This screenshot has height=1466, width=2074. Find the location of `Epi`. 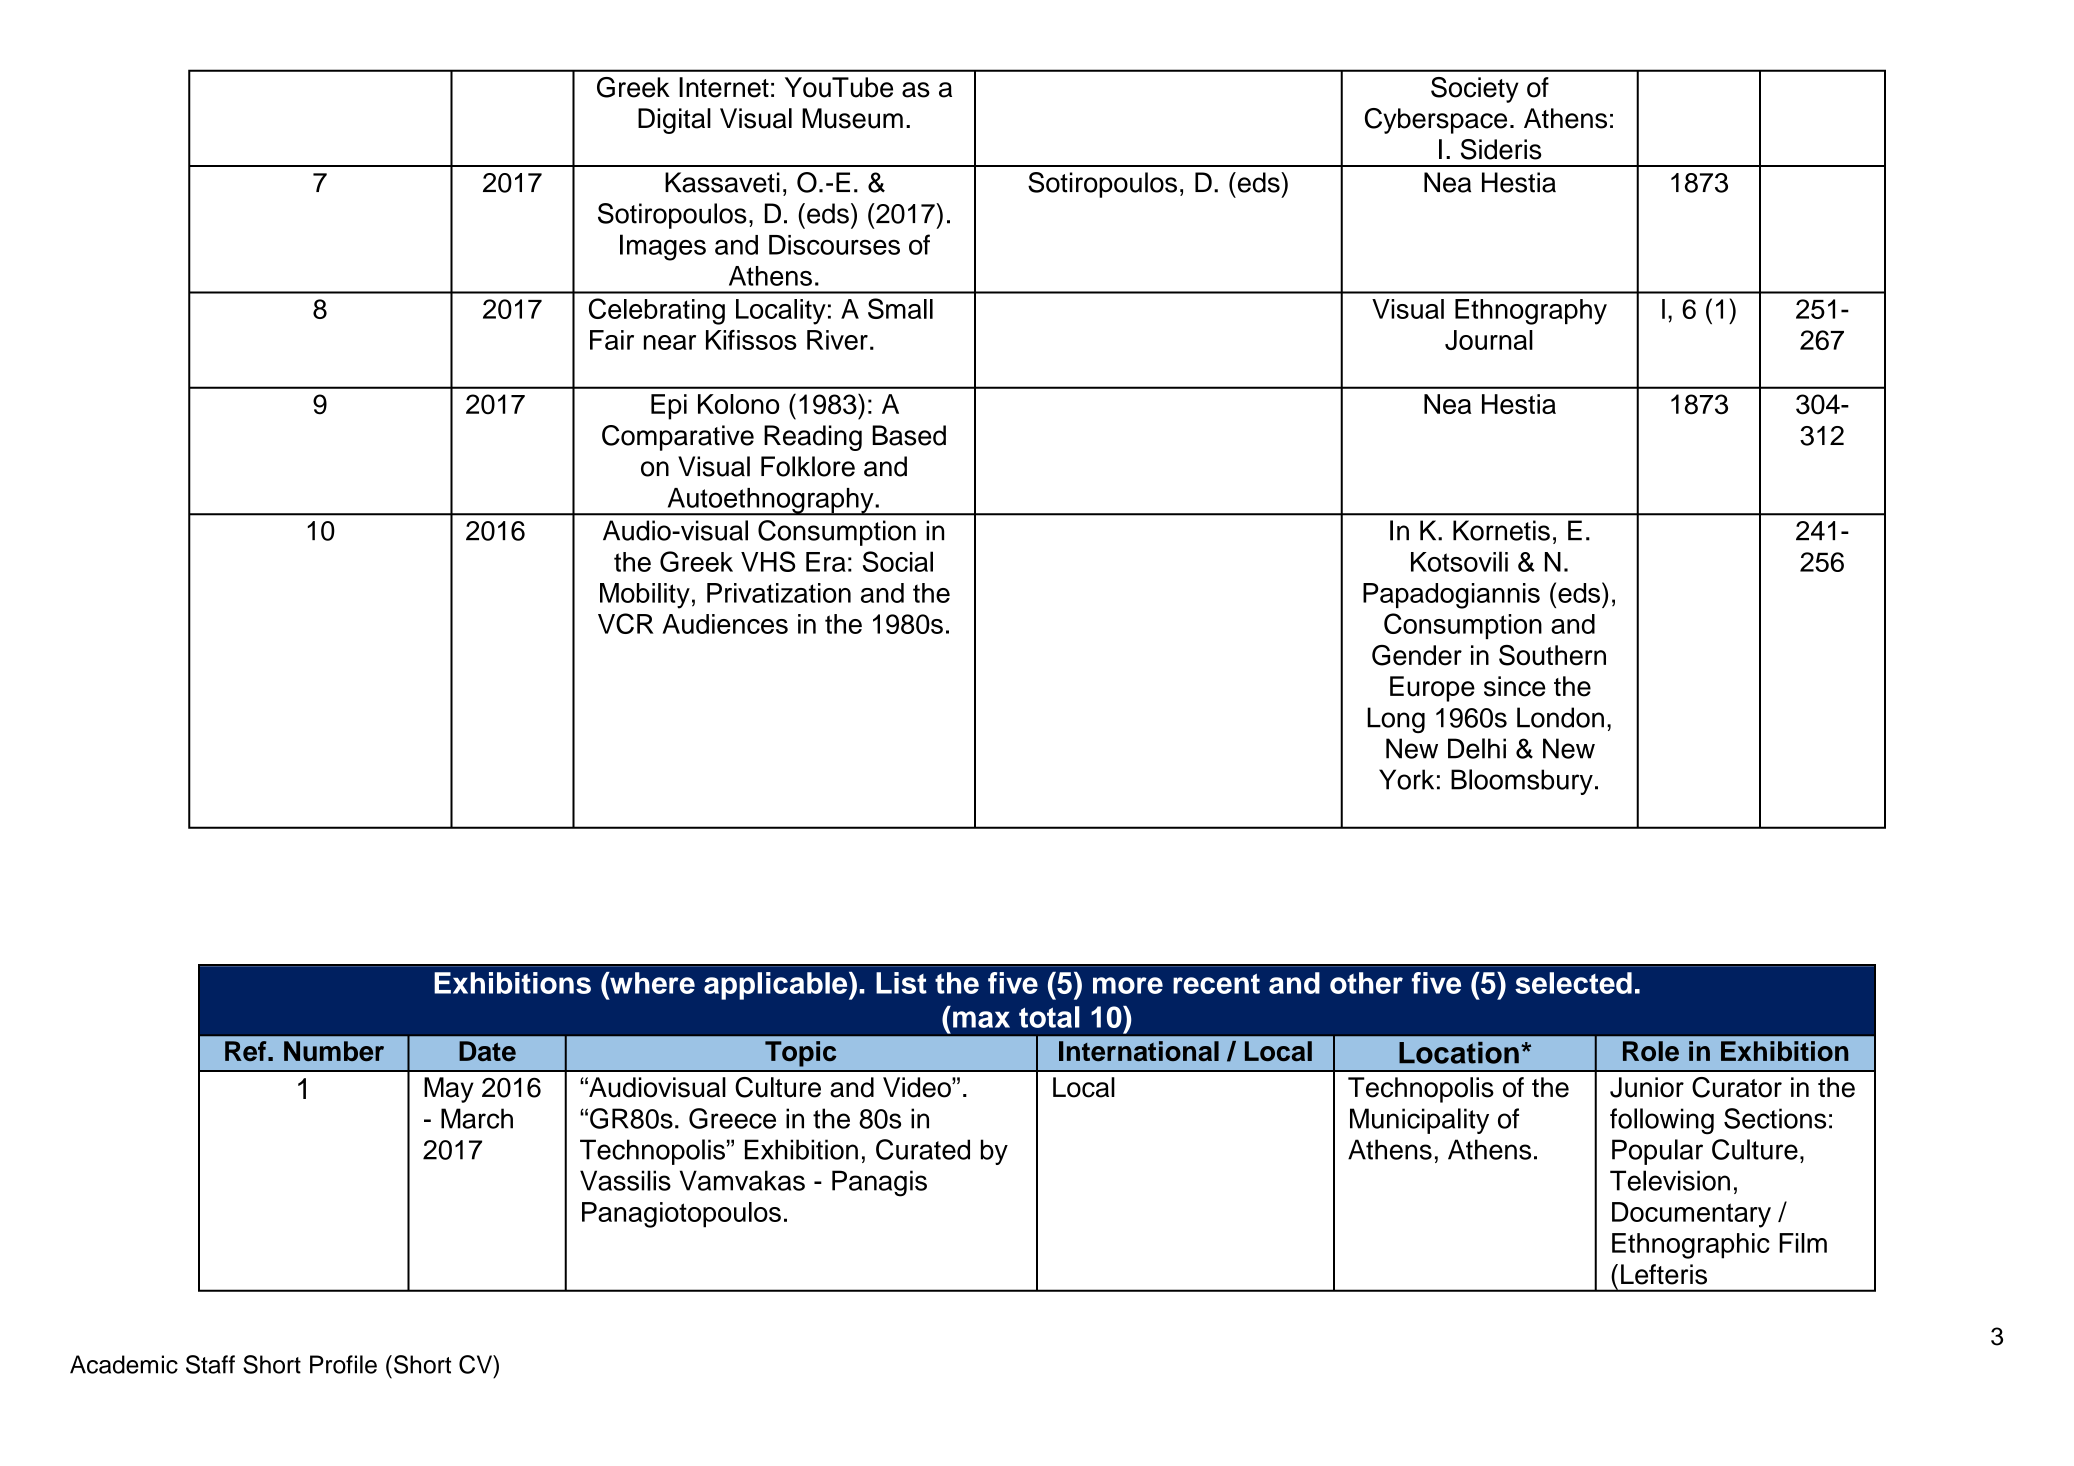

Epi is located at coordinates (669, 407).
